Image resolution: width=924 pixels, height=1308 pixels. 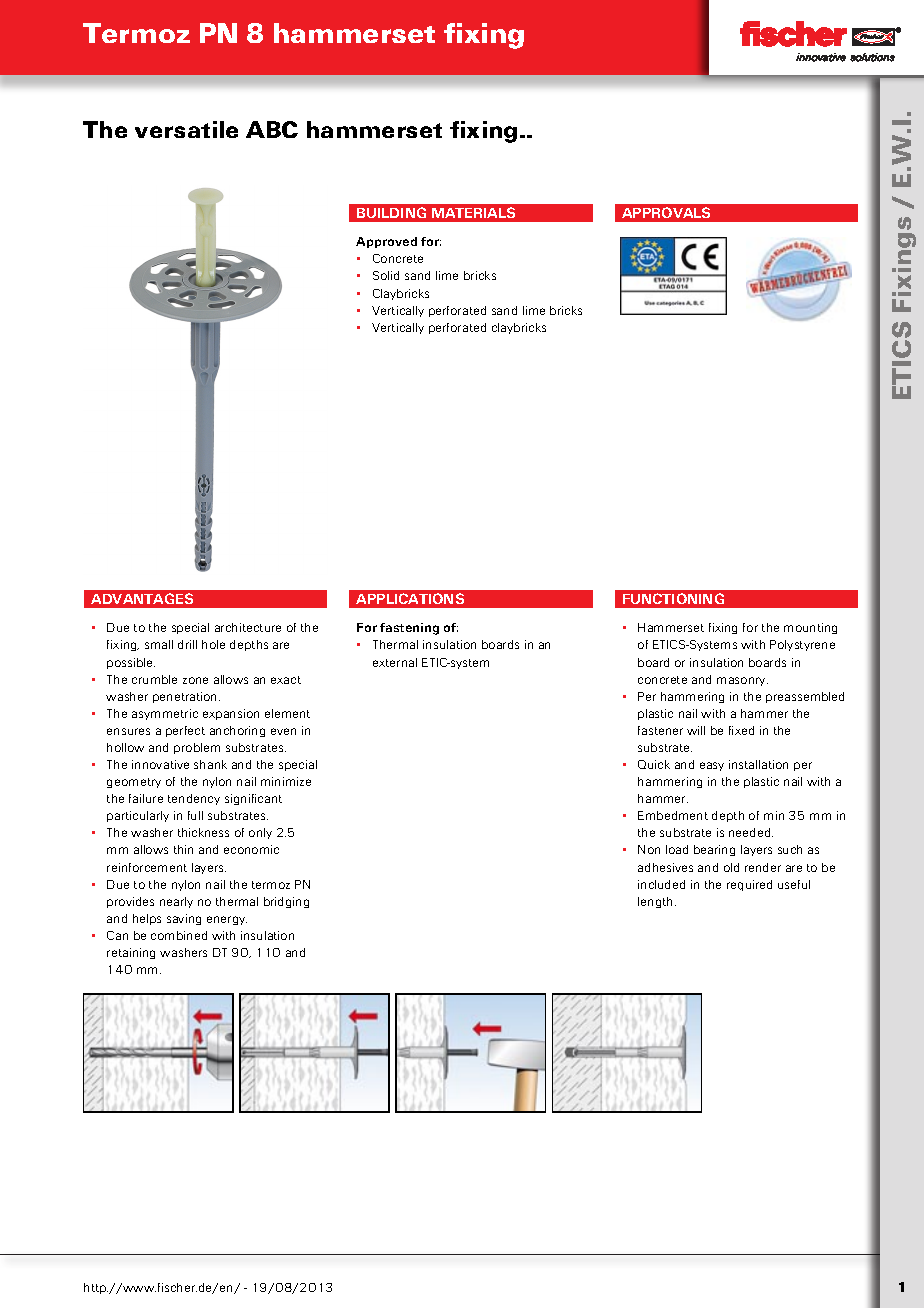 What do you see at coordinates (386, 275) in the image?
I see `Solid` at bounding box center [386, 275].
